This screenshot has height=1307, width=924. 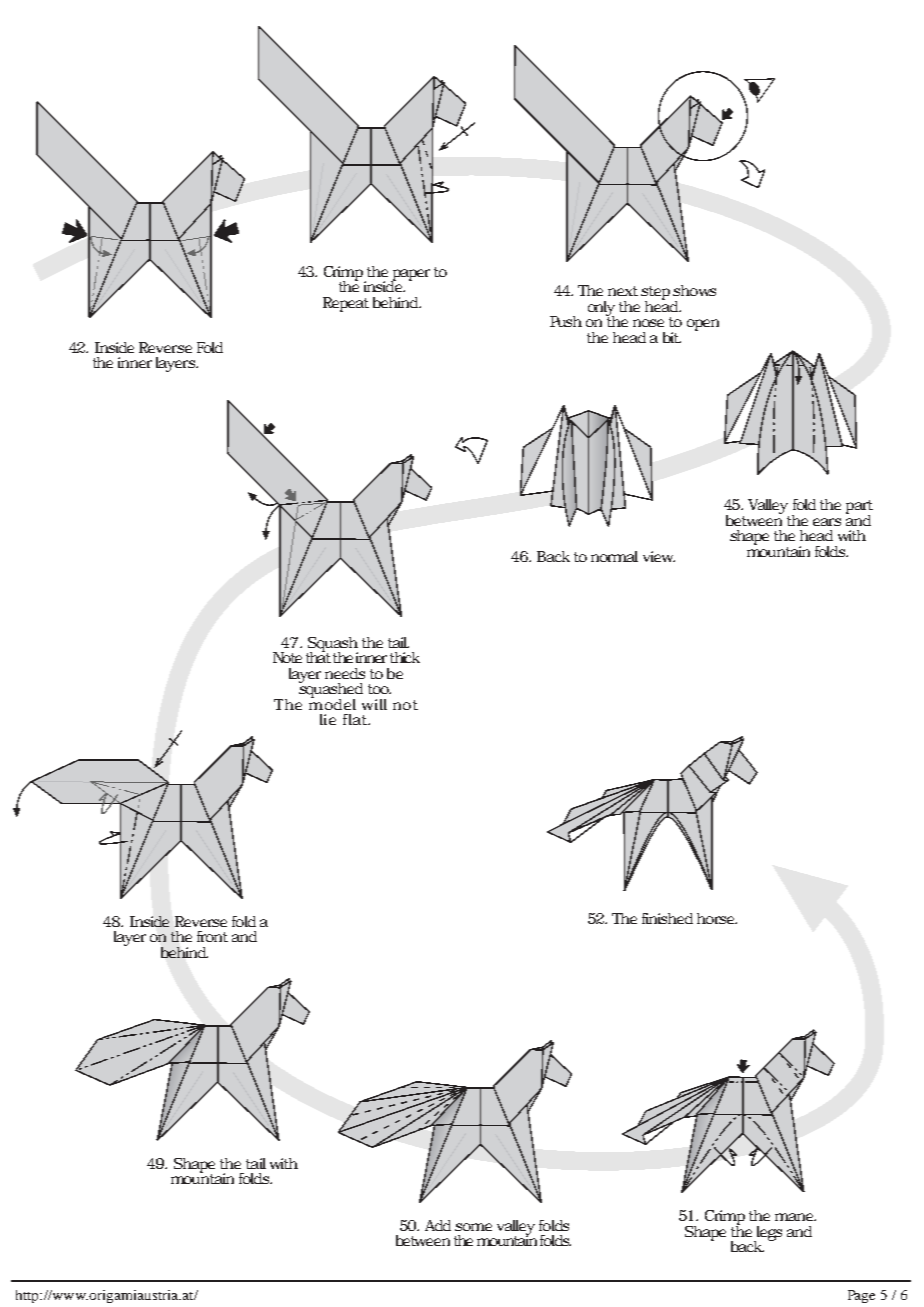 What do you see at coordinates (703, 325) in the screenshot?
I see `open` at bounding box center [703, 325].
